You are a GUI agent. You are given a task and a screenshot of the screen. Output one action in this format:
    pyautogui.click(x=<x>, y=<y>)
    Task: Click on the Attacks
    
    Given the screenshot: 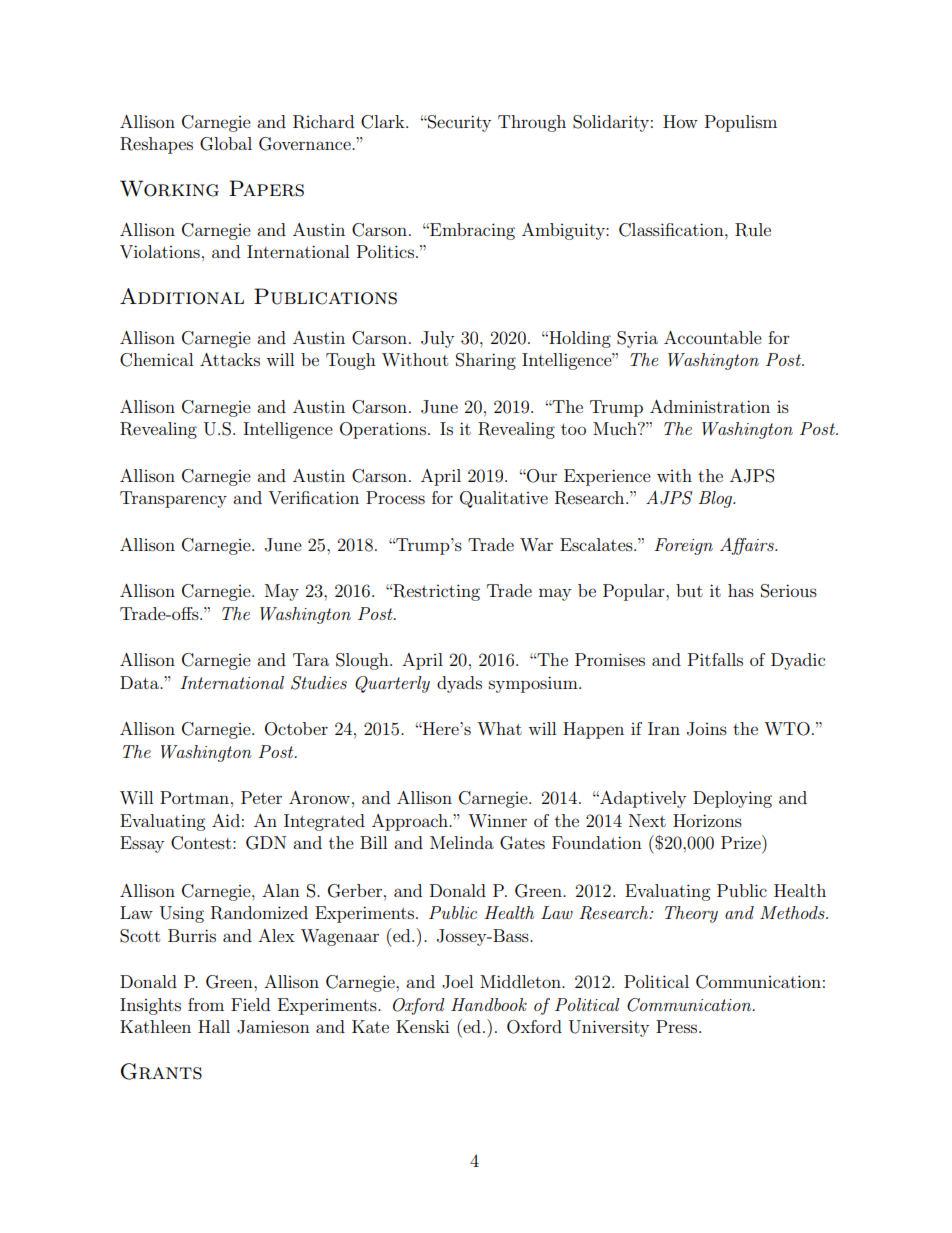 What is the action you would take?
    pyautogui.click(x=230, y=359)
